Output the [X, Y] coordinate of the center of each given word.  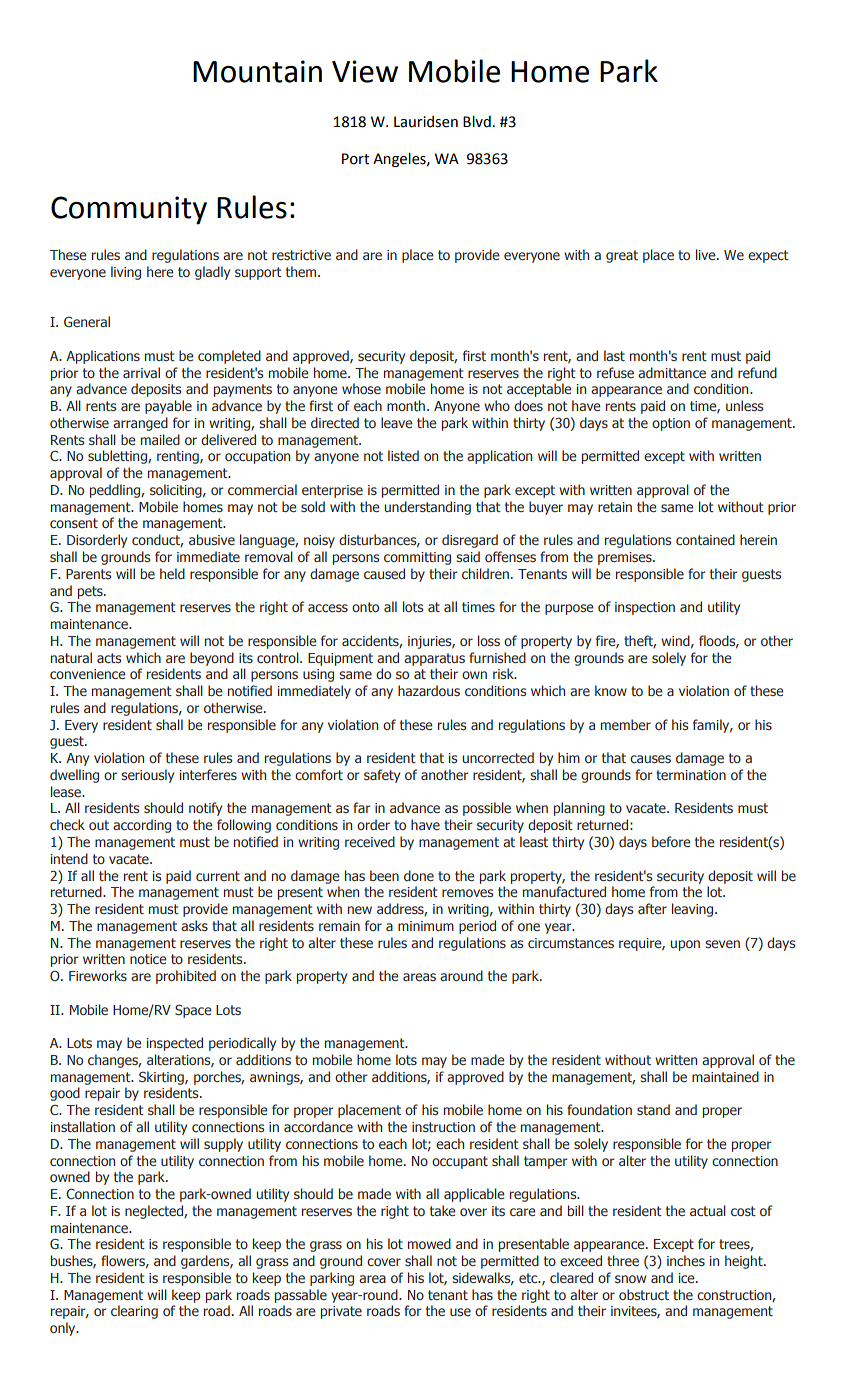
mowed [429, 1243]
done [419, 875]
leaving [694, 910]
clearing [134, 1312]
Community [129, 210]
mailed [160, 439]
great [622, 256]
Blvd [477, 122]
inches [686, 1260]
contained [705, 539]
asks [194, 925]
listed [403, 455]
